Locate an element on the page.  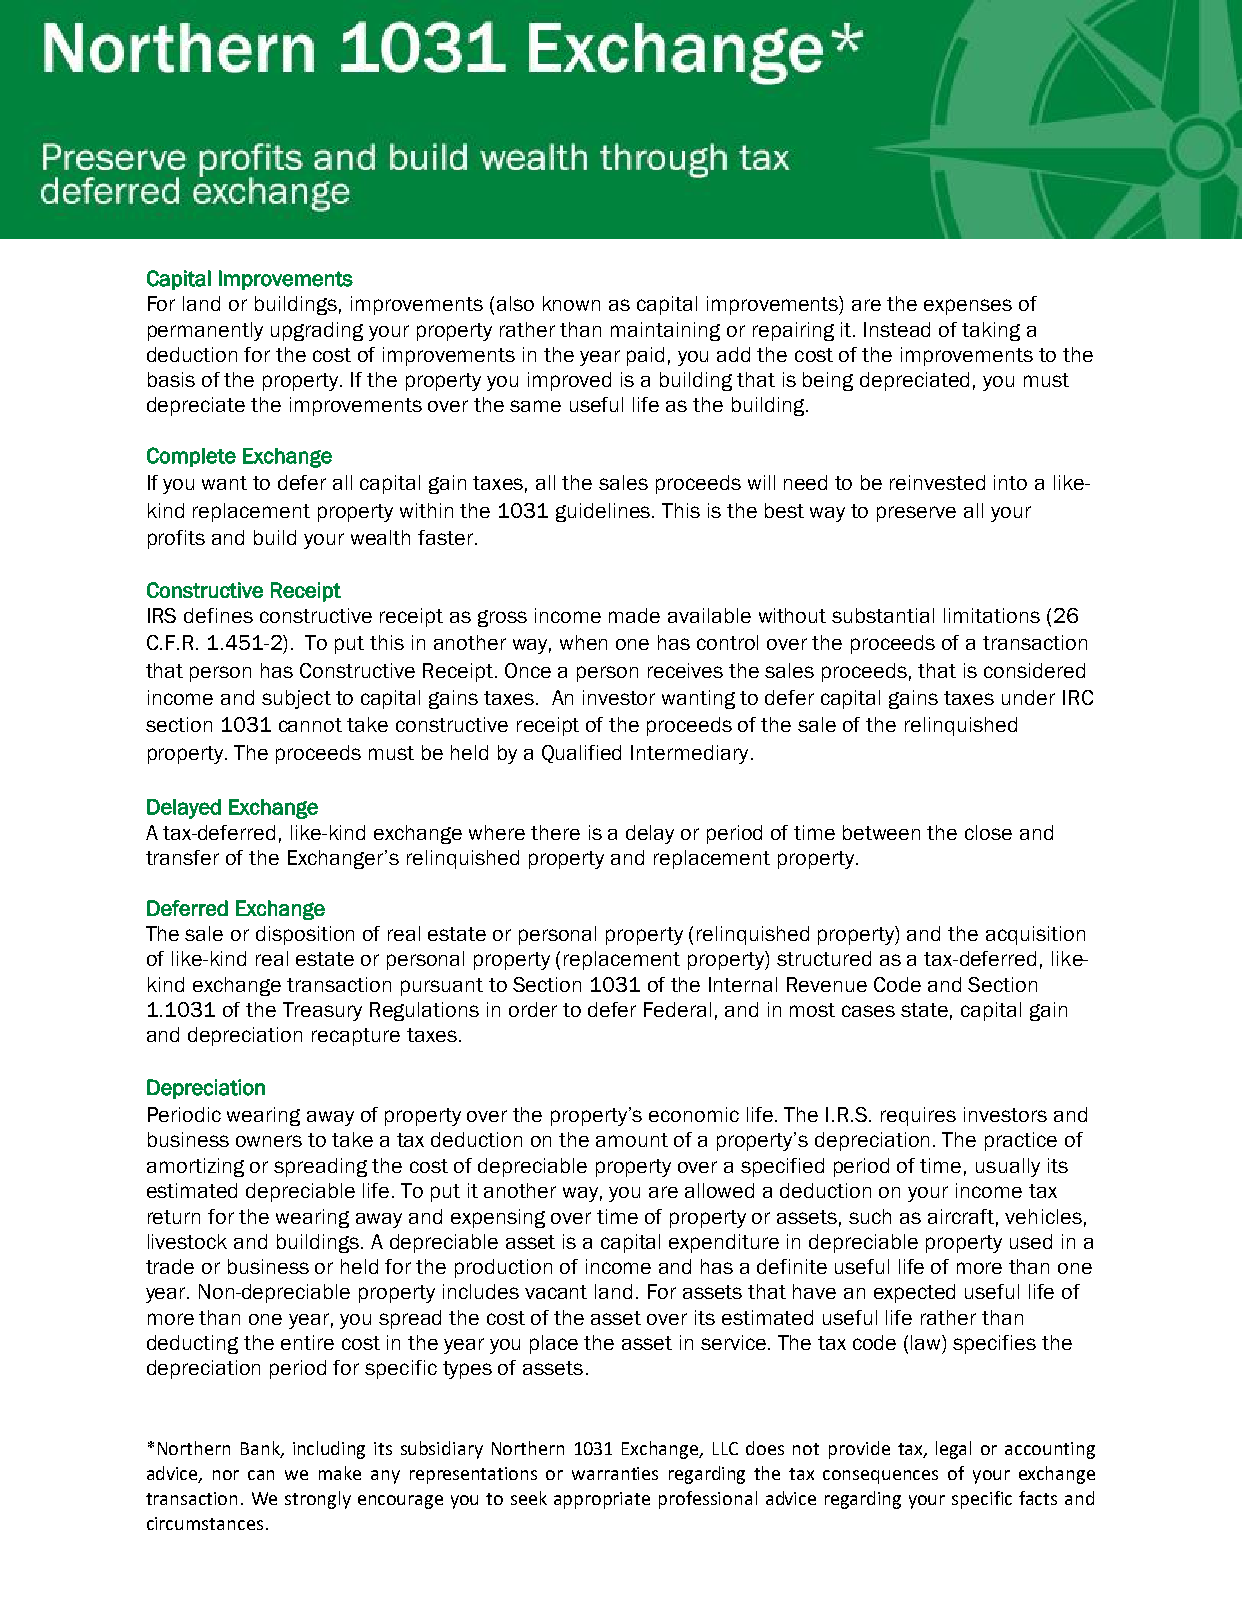
cannot is located at coordinates (310, 725).
